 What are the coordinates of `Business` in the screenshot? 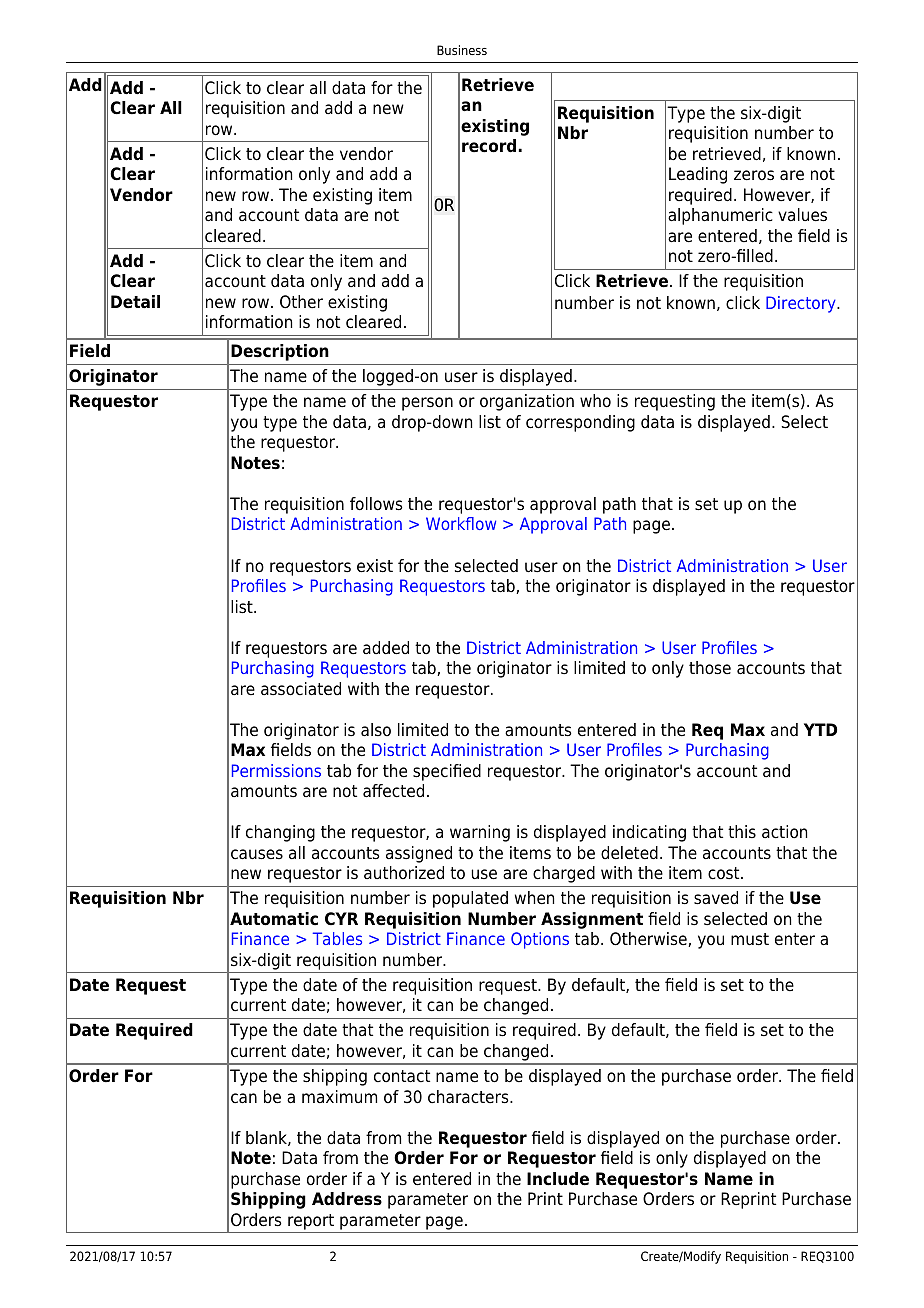 It's located at (462, 50).
